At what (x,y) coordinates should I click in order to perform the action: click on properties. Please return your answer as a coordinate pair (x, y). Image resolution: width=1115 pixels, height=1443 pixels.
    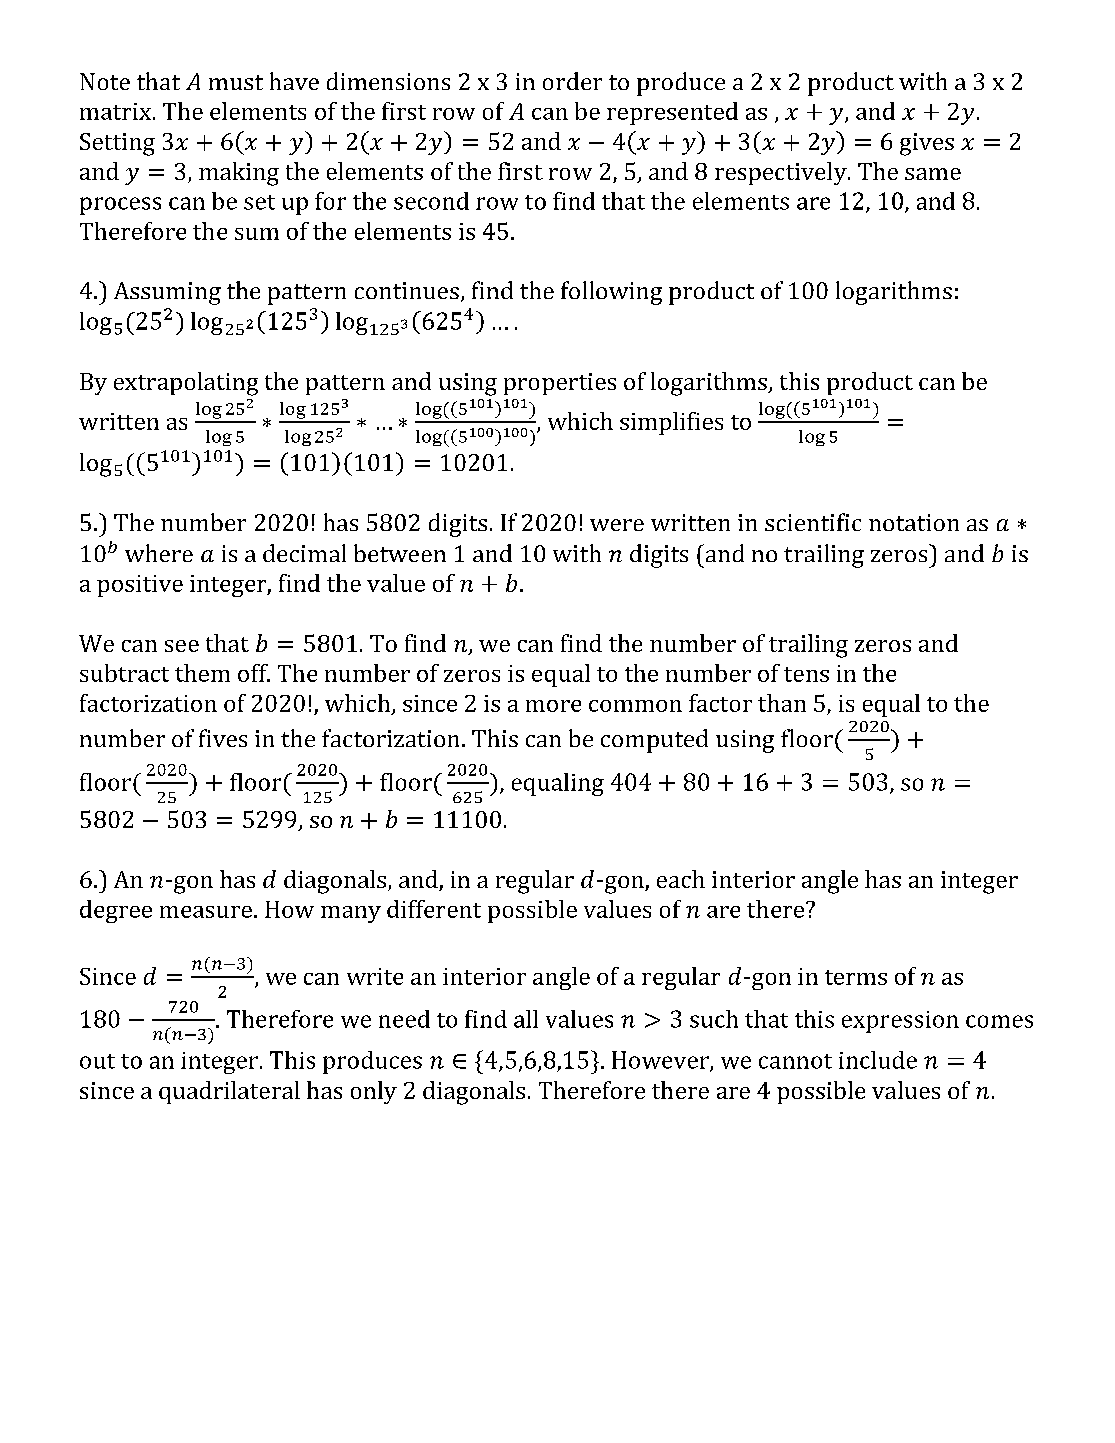
    Looking at the image, I should click on (560, 384).
